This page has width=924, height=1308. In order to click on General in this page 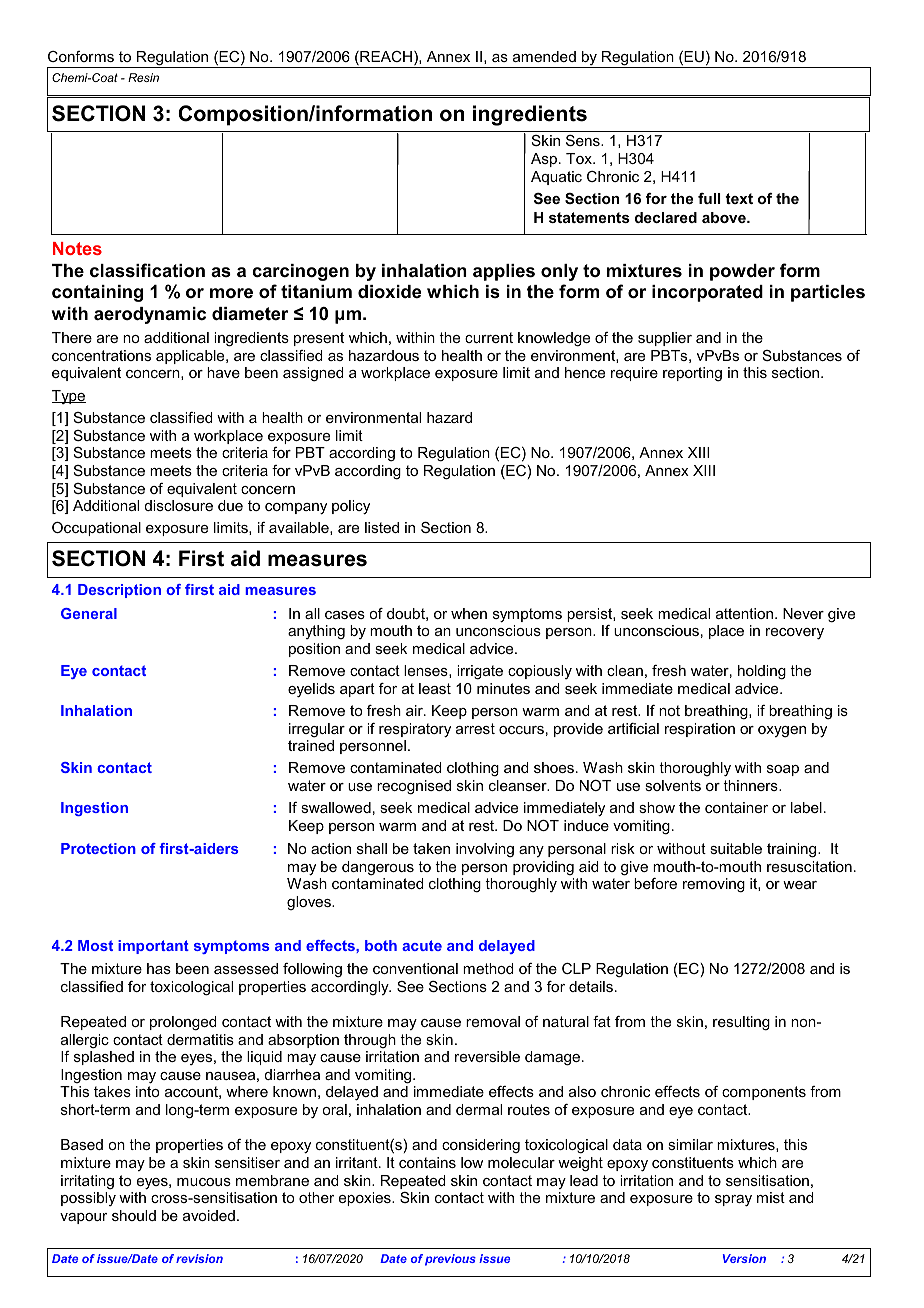, I will do `click(89, 613)`.
